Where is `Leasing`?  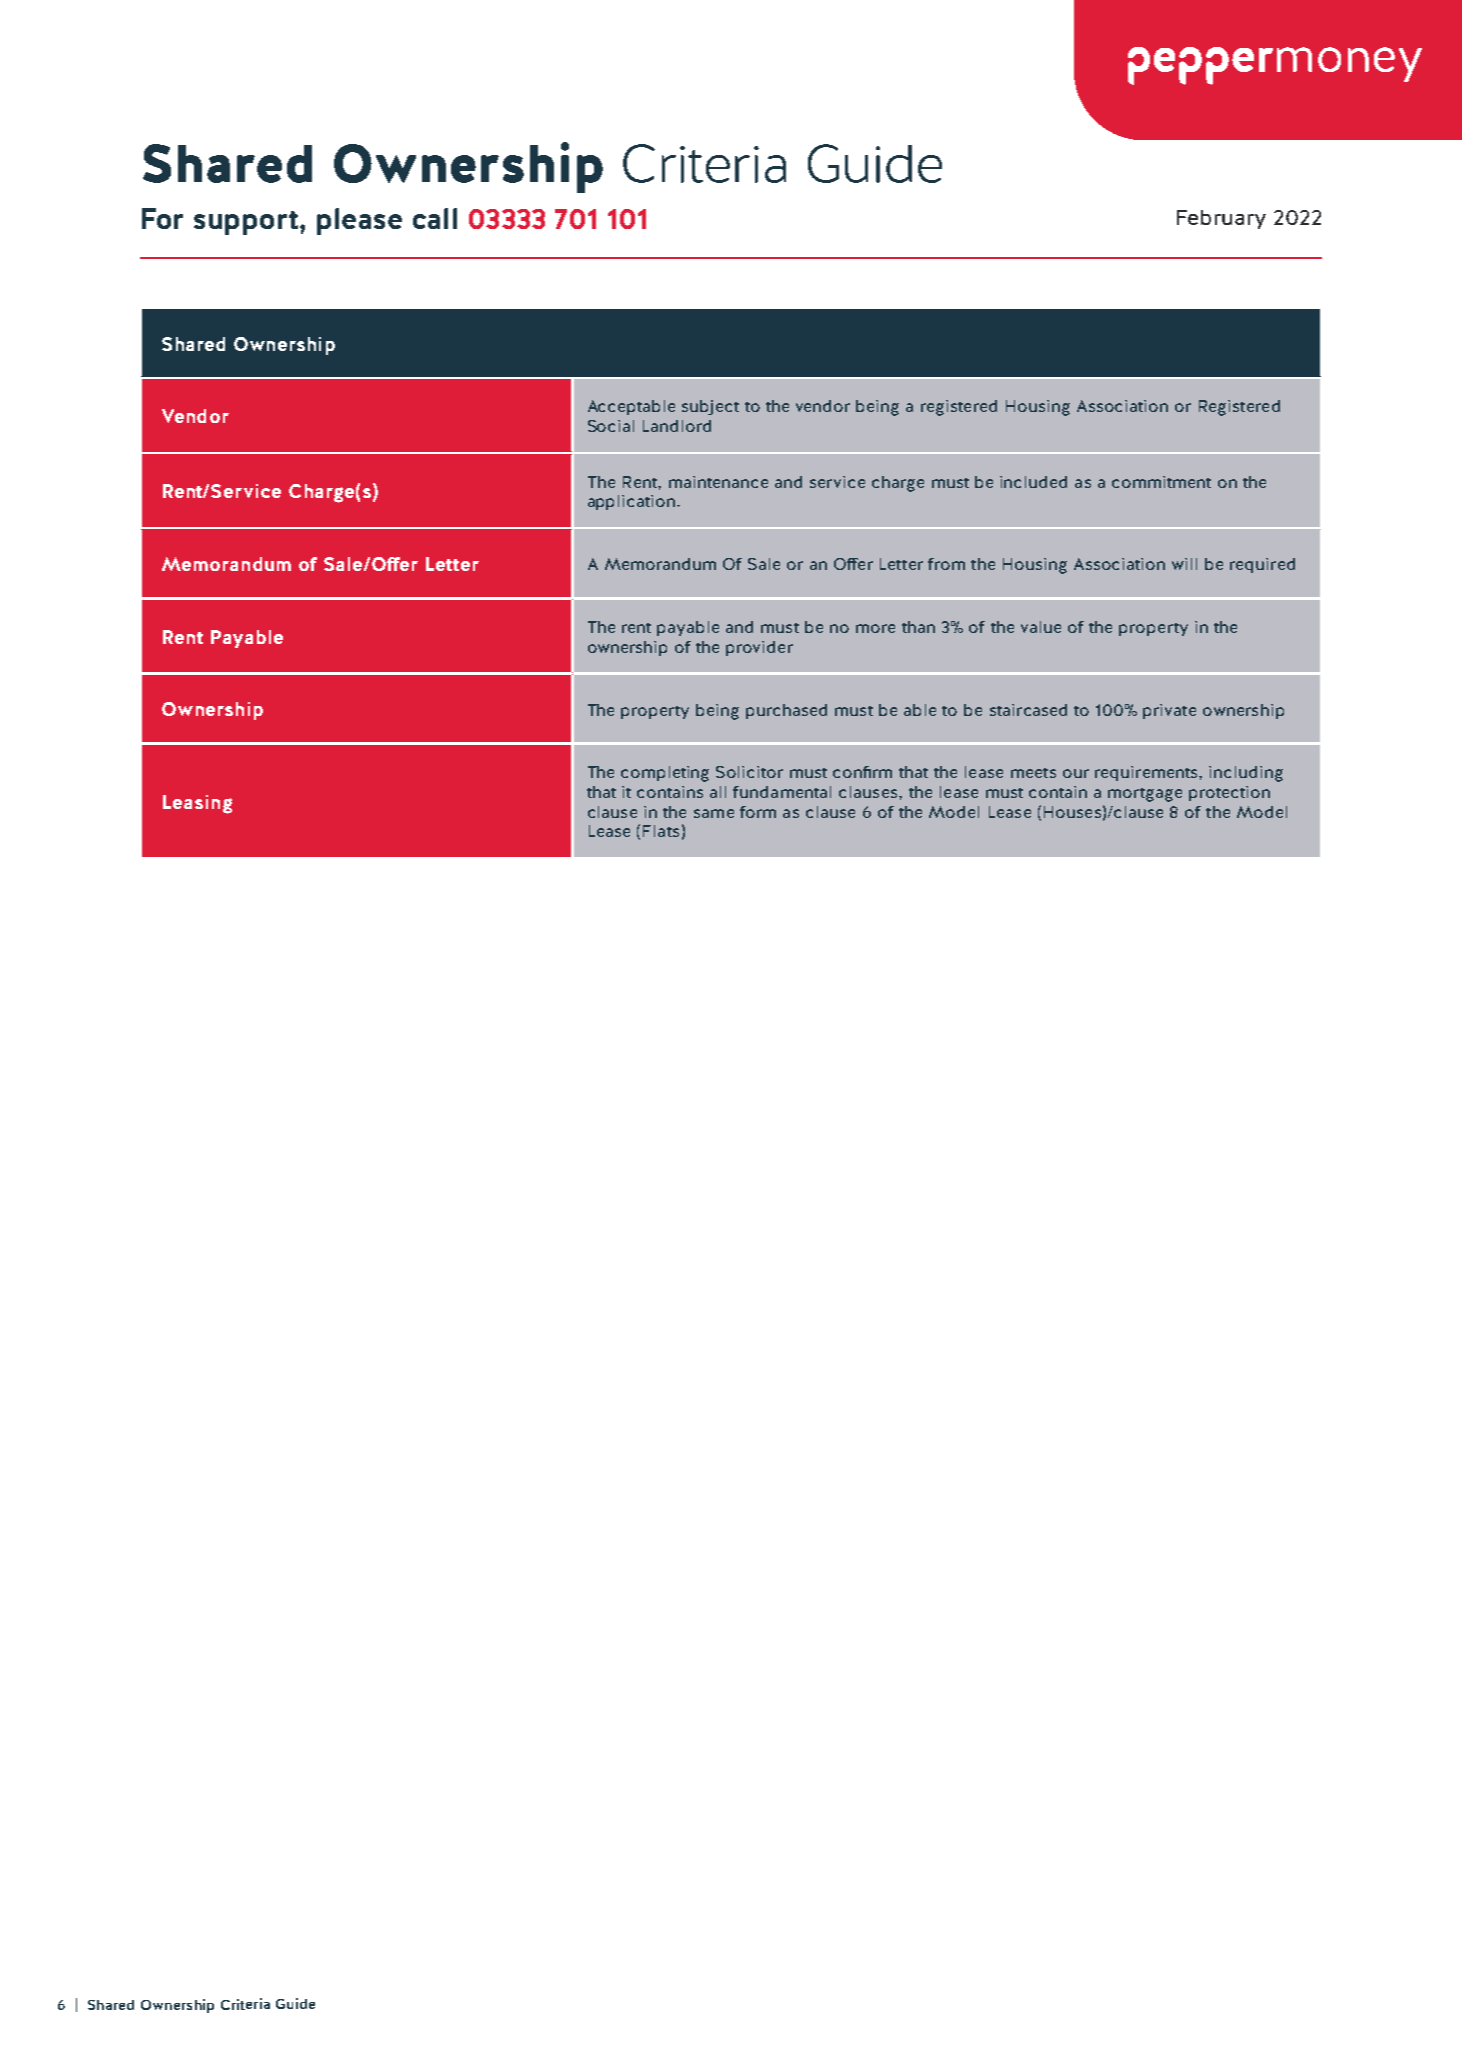
Leasing is located at coordinates (197, 804).
